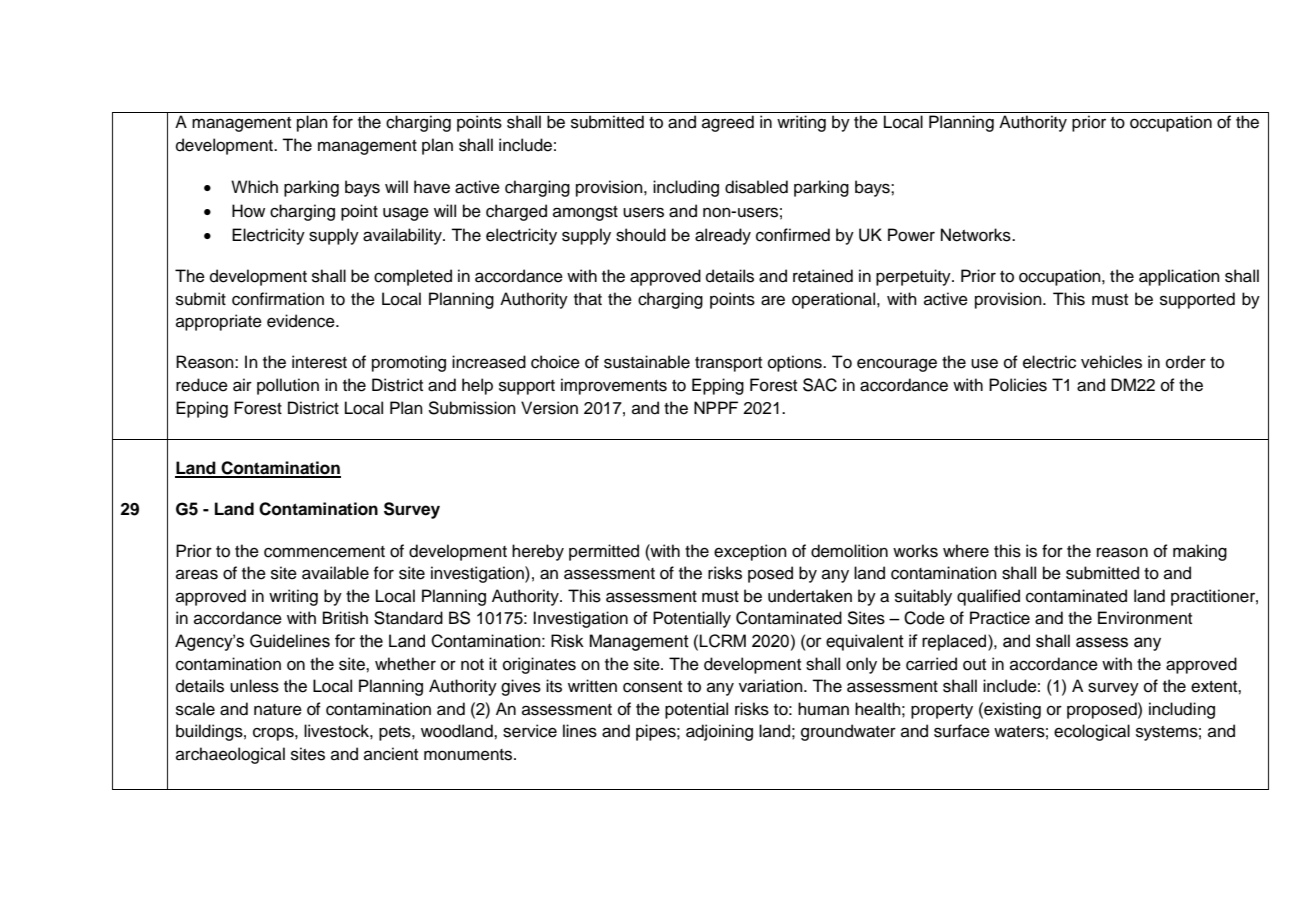 This document has width=1308, height=924. What do you see at coordinates (254, 187) in the document?
I see `Which` at bounding box center [254, 187].
